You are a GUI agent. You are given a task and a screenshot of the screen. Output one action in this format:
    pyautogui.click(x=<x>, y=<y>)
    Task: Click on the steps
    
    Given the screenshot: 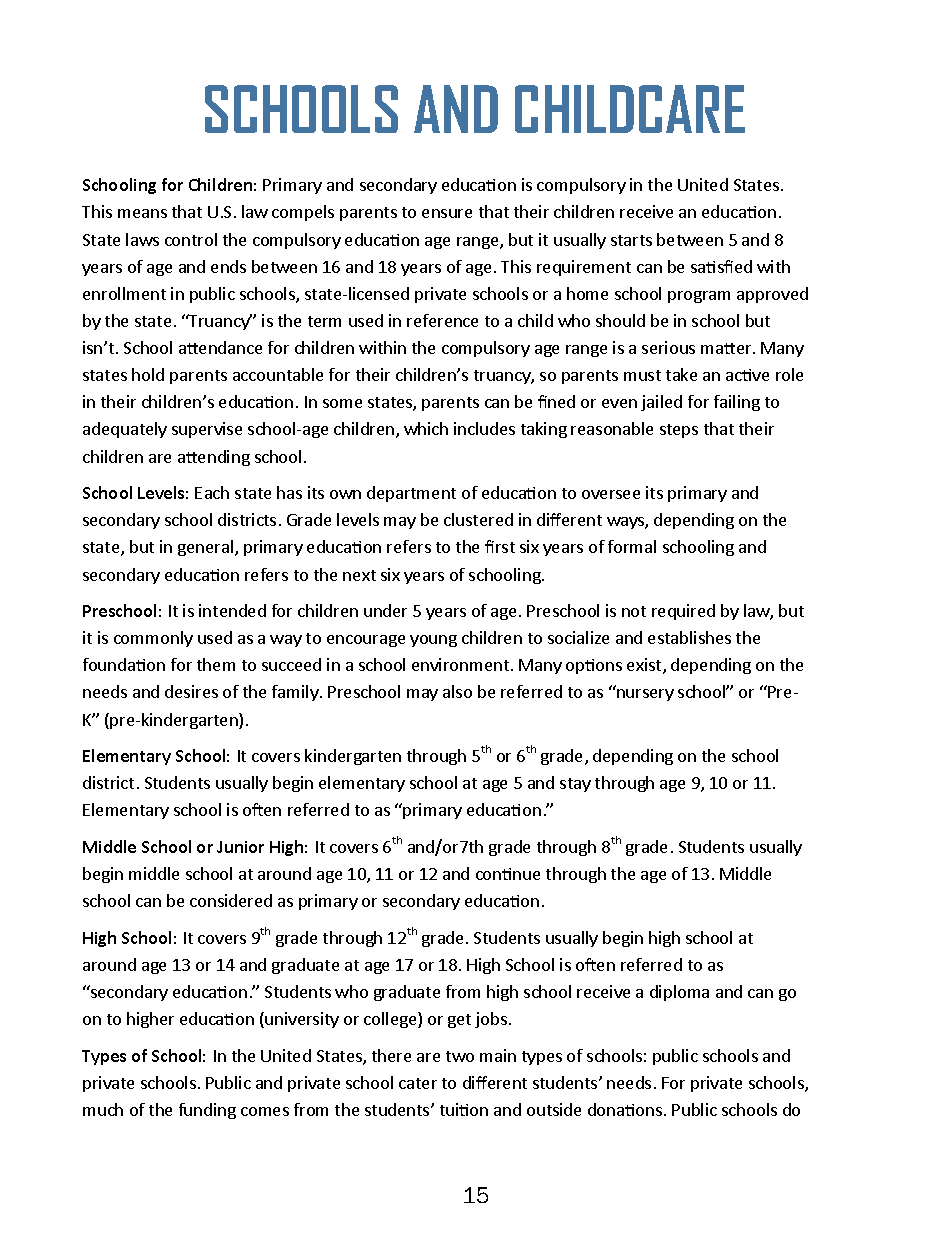 What is the action you would take?
    pyautogui.click(x=679, y=431)
